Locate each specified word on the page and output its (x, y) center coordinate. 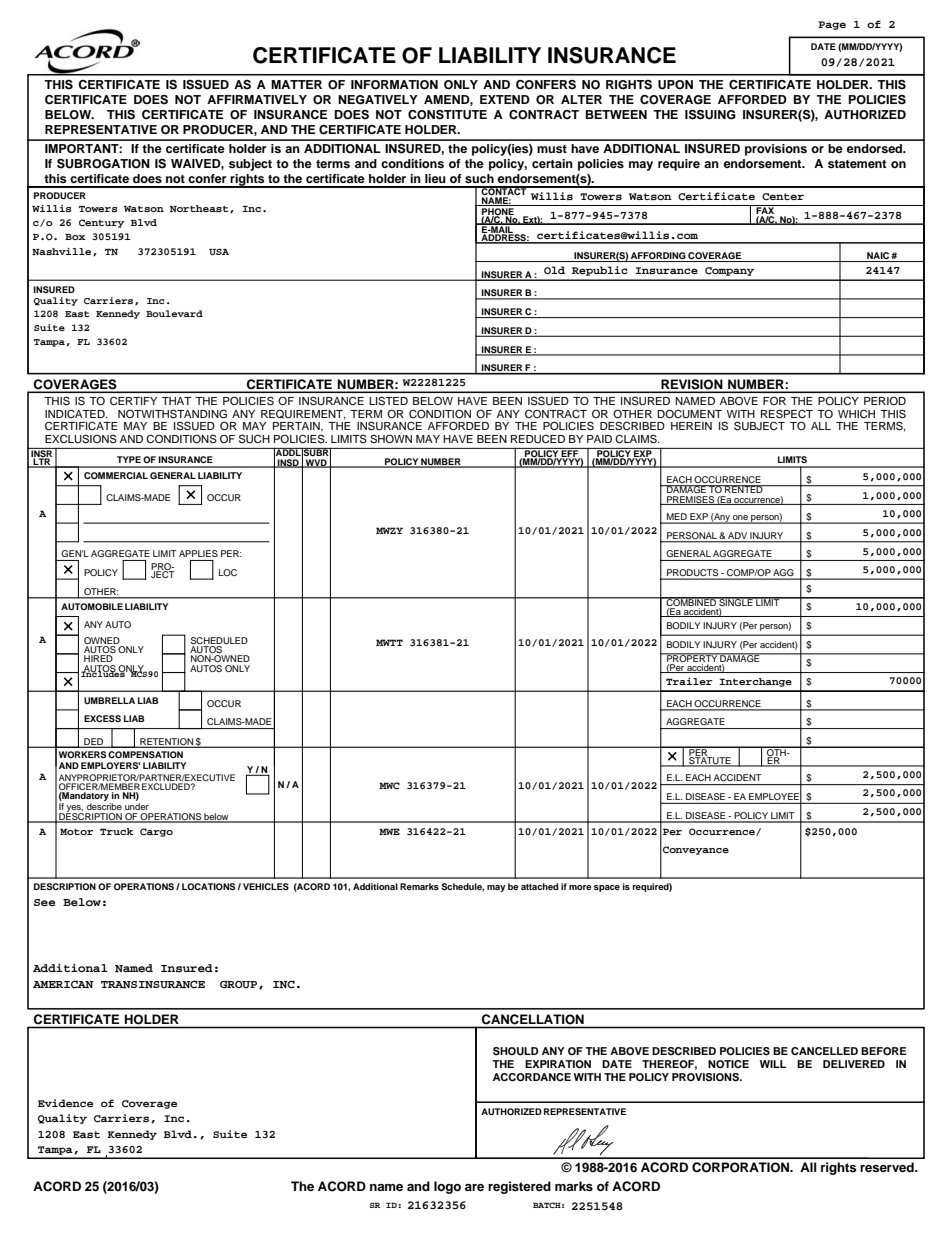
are (474, 1187)
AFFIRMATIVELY (257, 99)
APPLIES (198, 553)
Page (832, 25)
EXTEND (505, 99)
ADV (737, 535)
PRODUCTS (693, 574)
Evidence (65, 1103)
